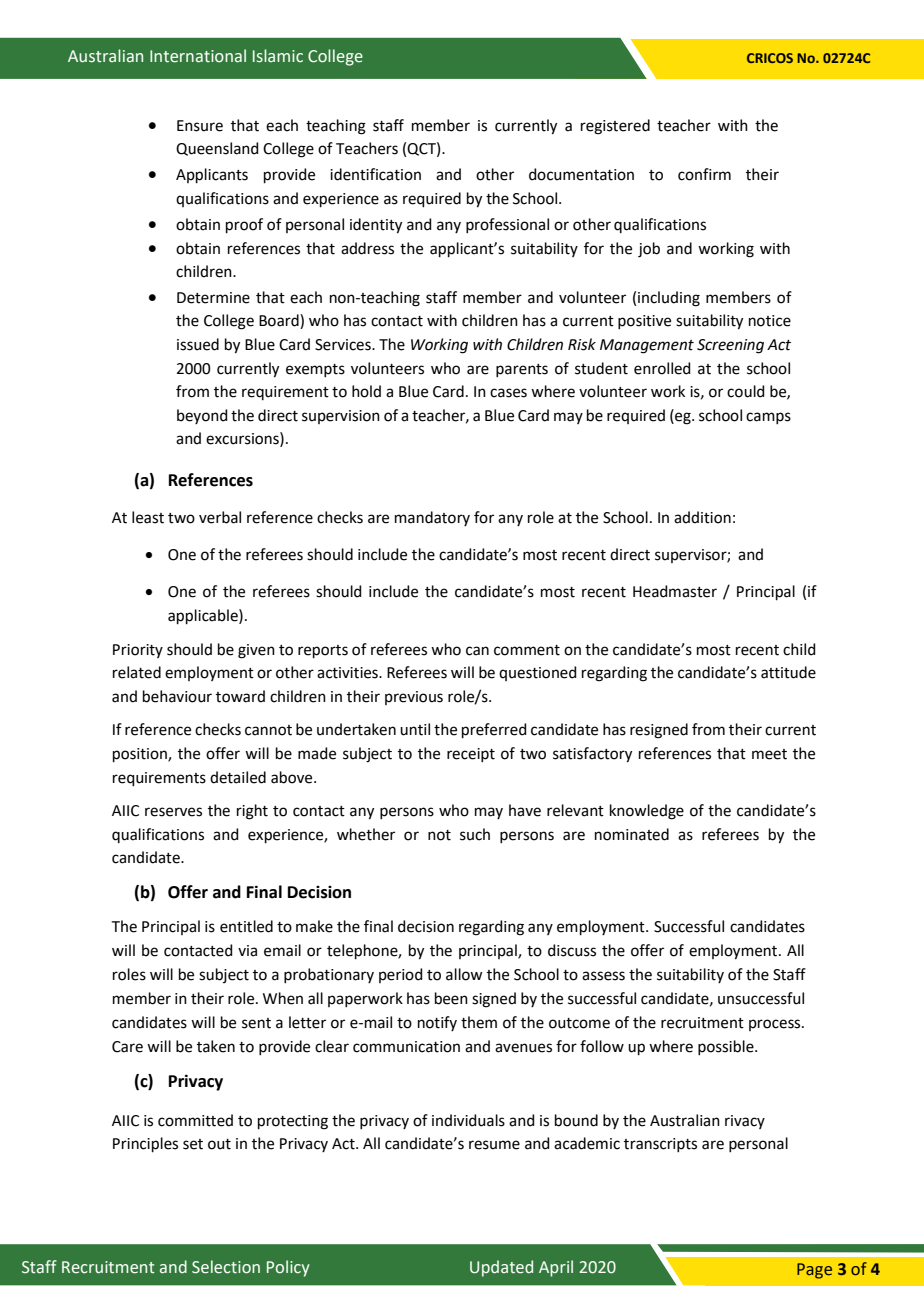 The width and height of the image is (924, 1309). What do you see at coordinates (746, 391) in the image?
I see `could` at bounding box center [746, 391].
